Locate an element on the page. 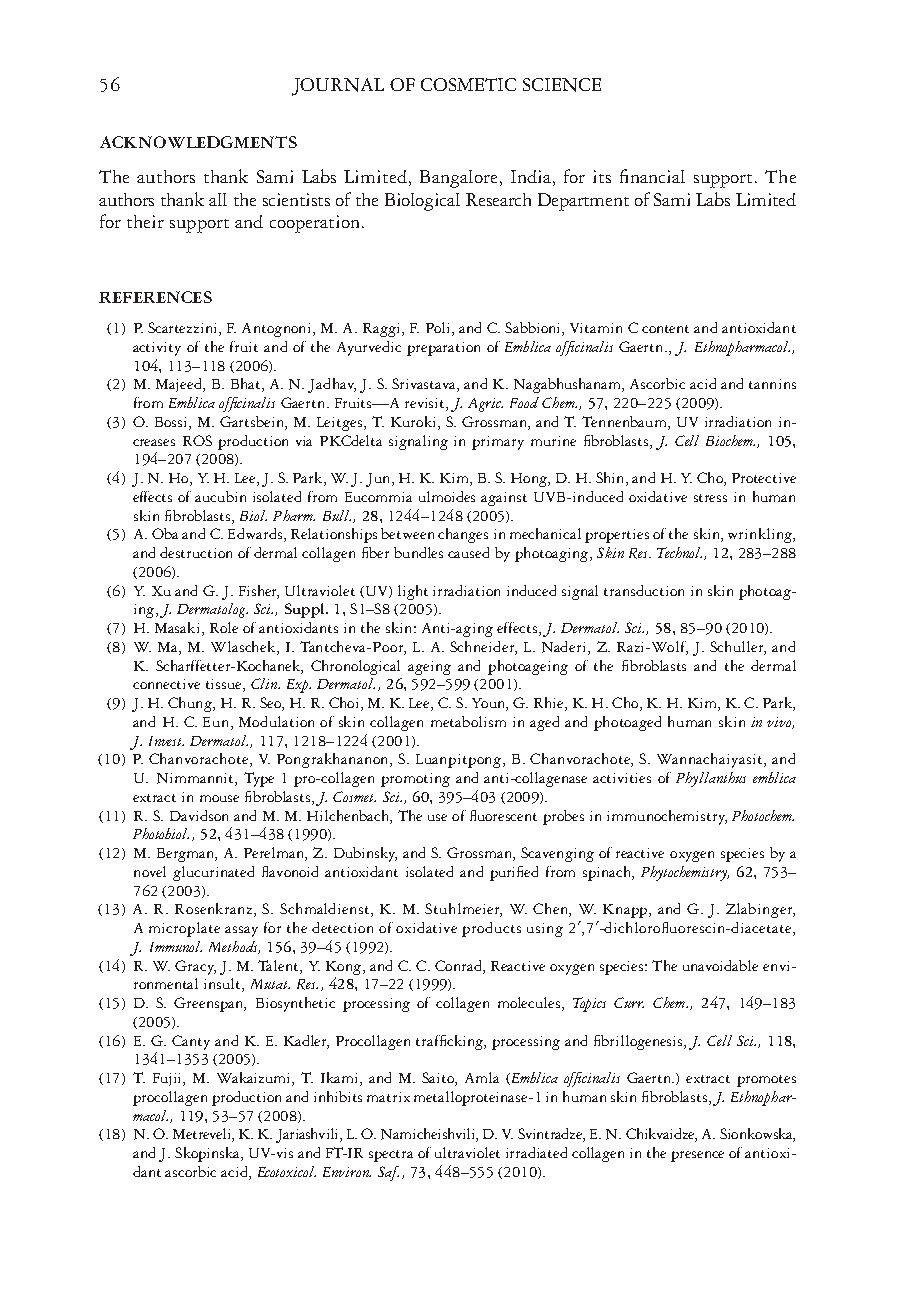 This image has width=911, height=1316. mouse is located at coordinates (219, 798).
